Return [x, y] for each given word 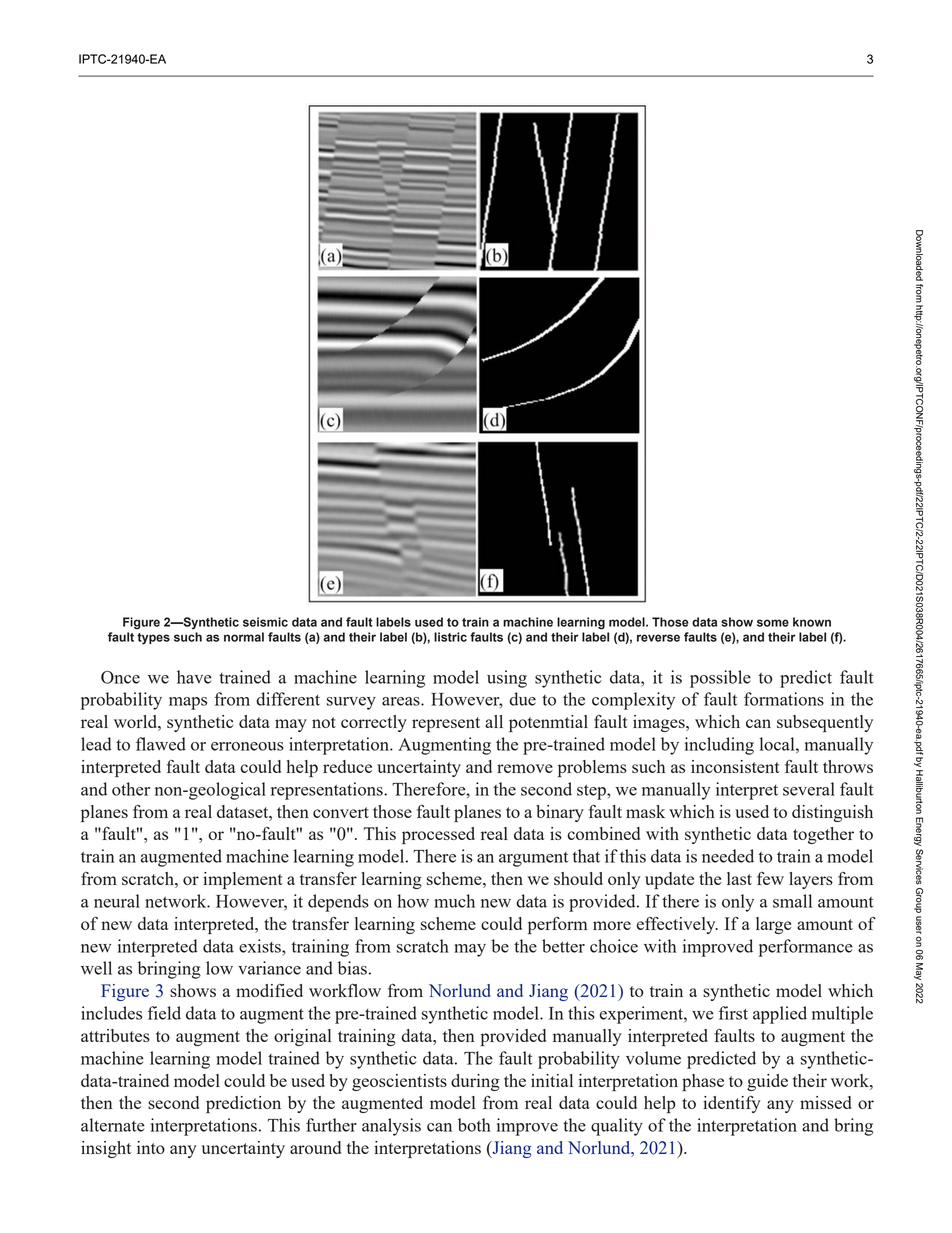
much [454, 901]
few [770, 878]
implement [243, 880]
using [507, 679]
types [153, 639]
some [773, 623]
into [151, 1147]
